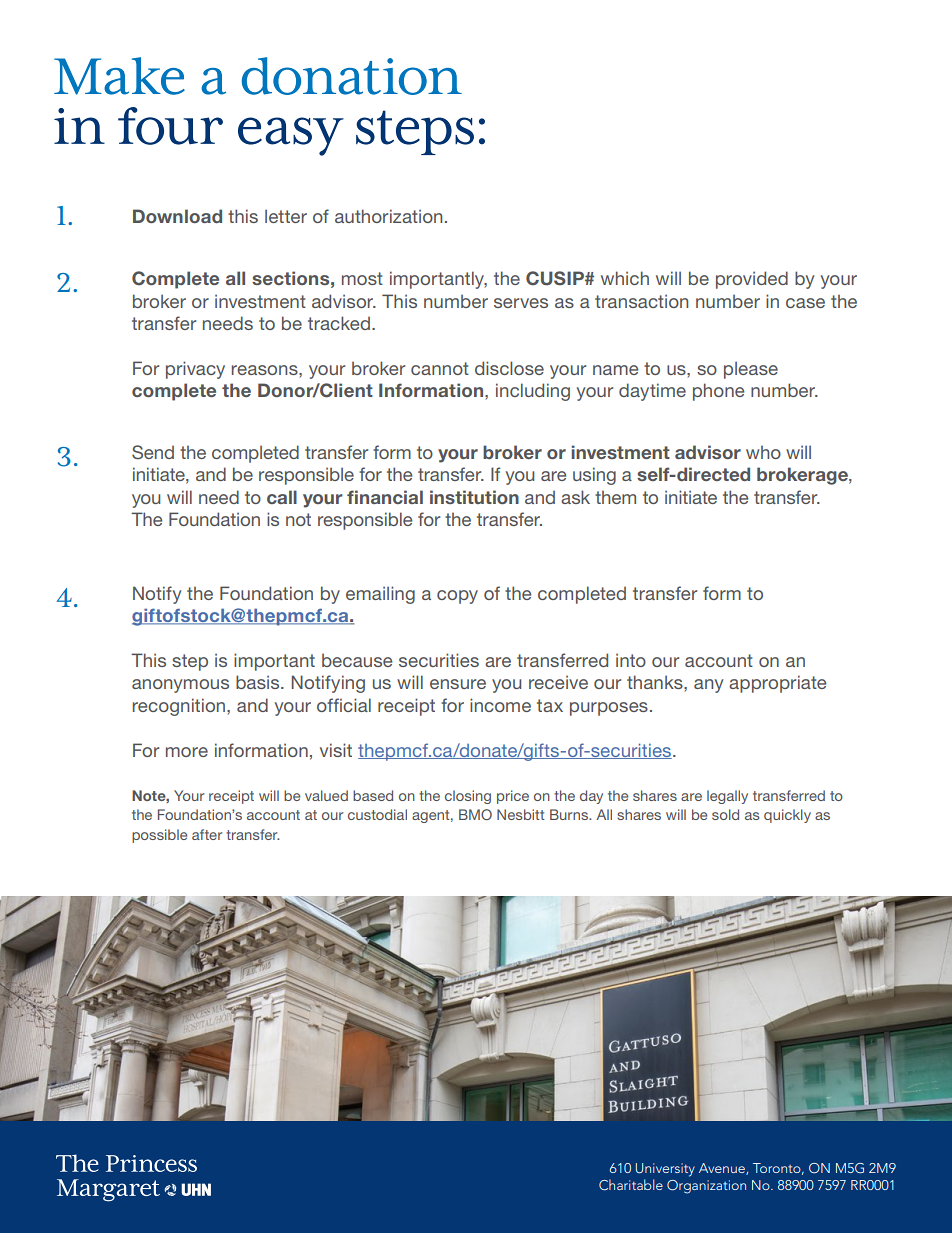 The width and height of the image is (952, 1233). What do you see at coordinates (207, 834) in the image?
I see `after` at bounding box center [207, 834].
